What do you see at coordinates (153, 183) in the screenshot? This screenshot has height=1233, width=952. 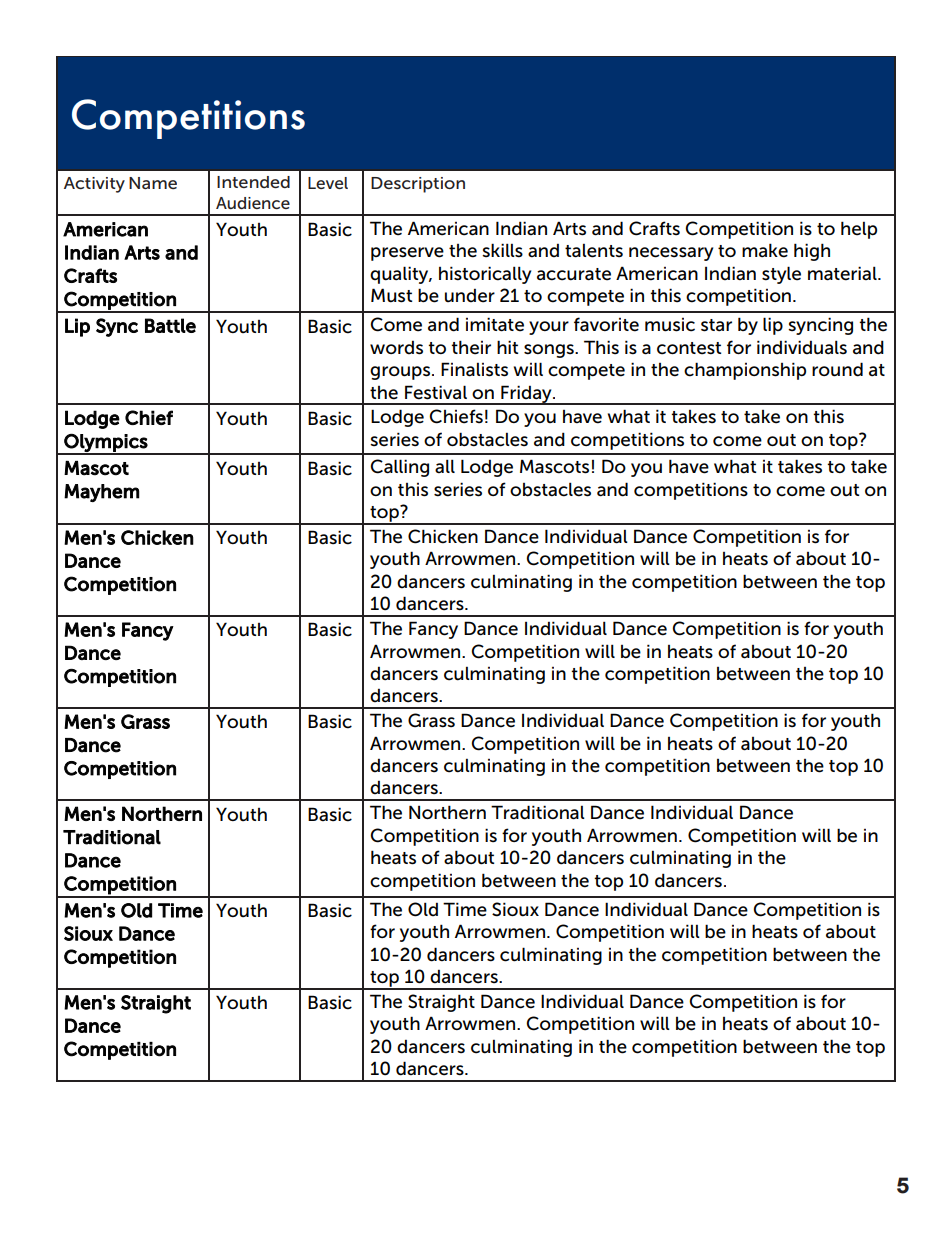 I see `Name` at bounding box center [153, 183].
